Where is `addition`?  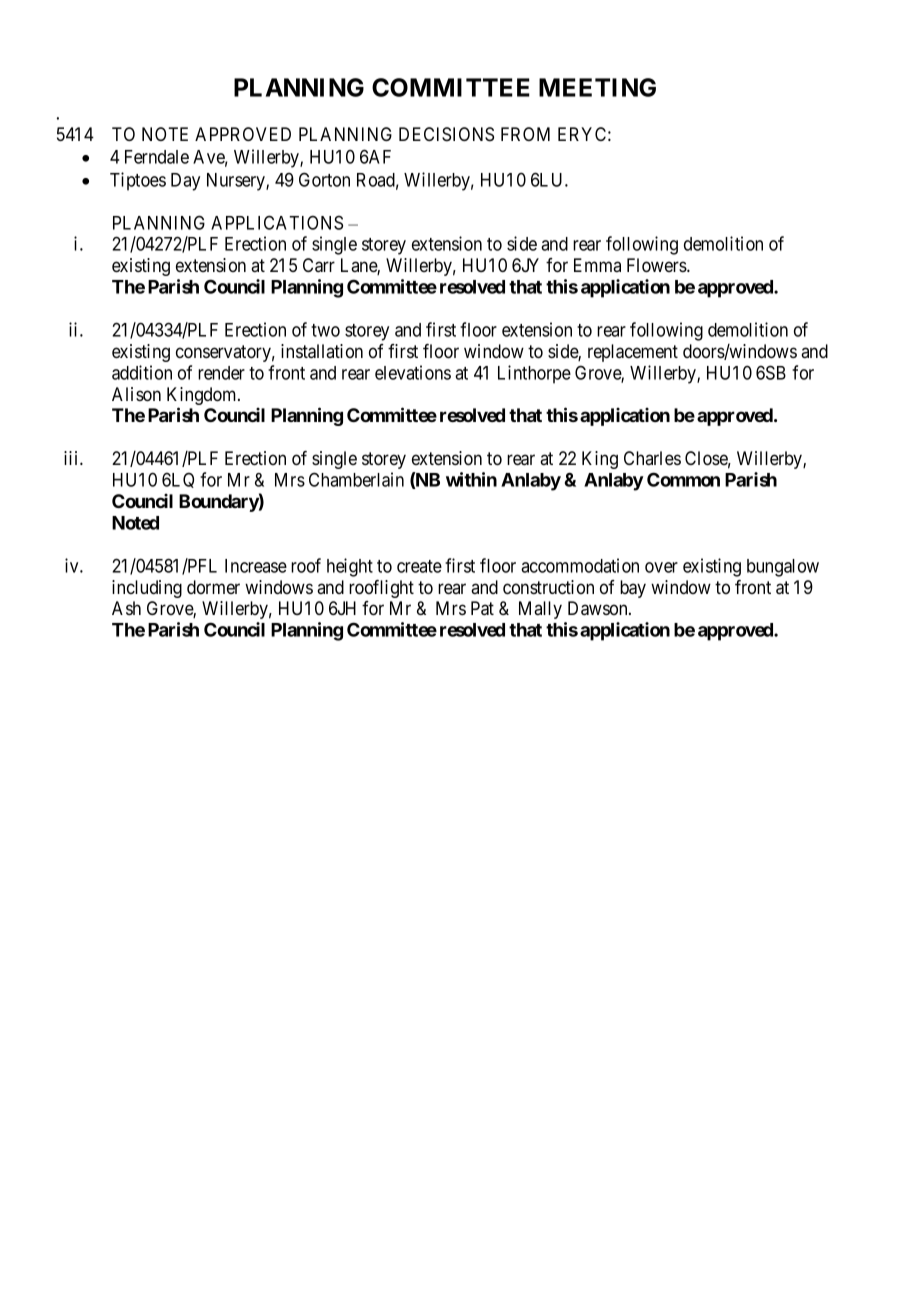
addition is located at coordinates (142, 372).
